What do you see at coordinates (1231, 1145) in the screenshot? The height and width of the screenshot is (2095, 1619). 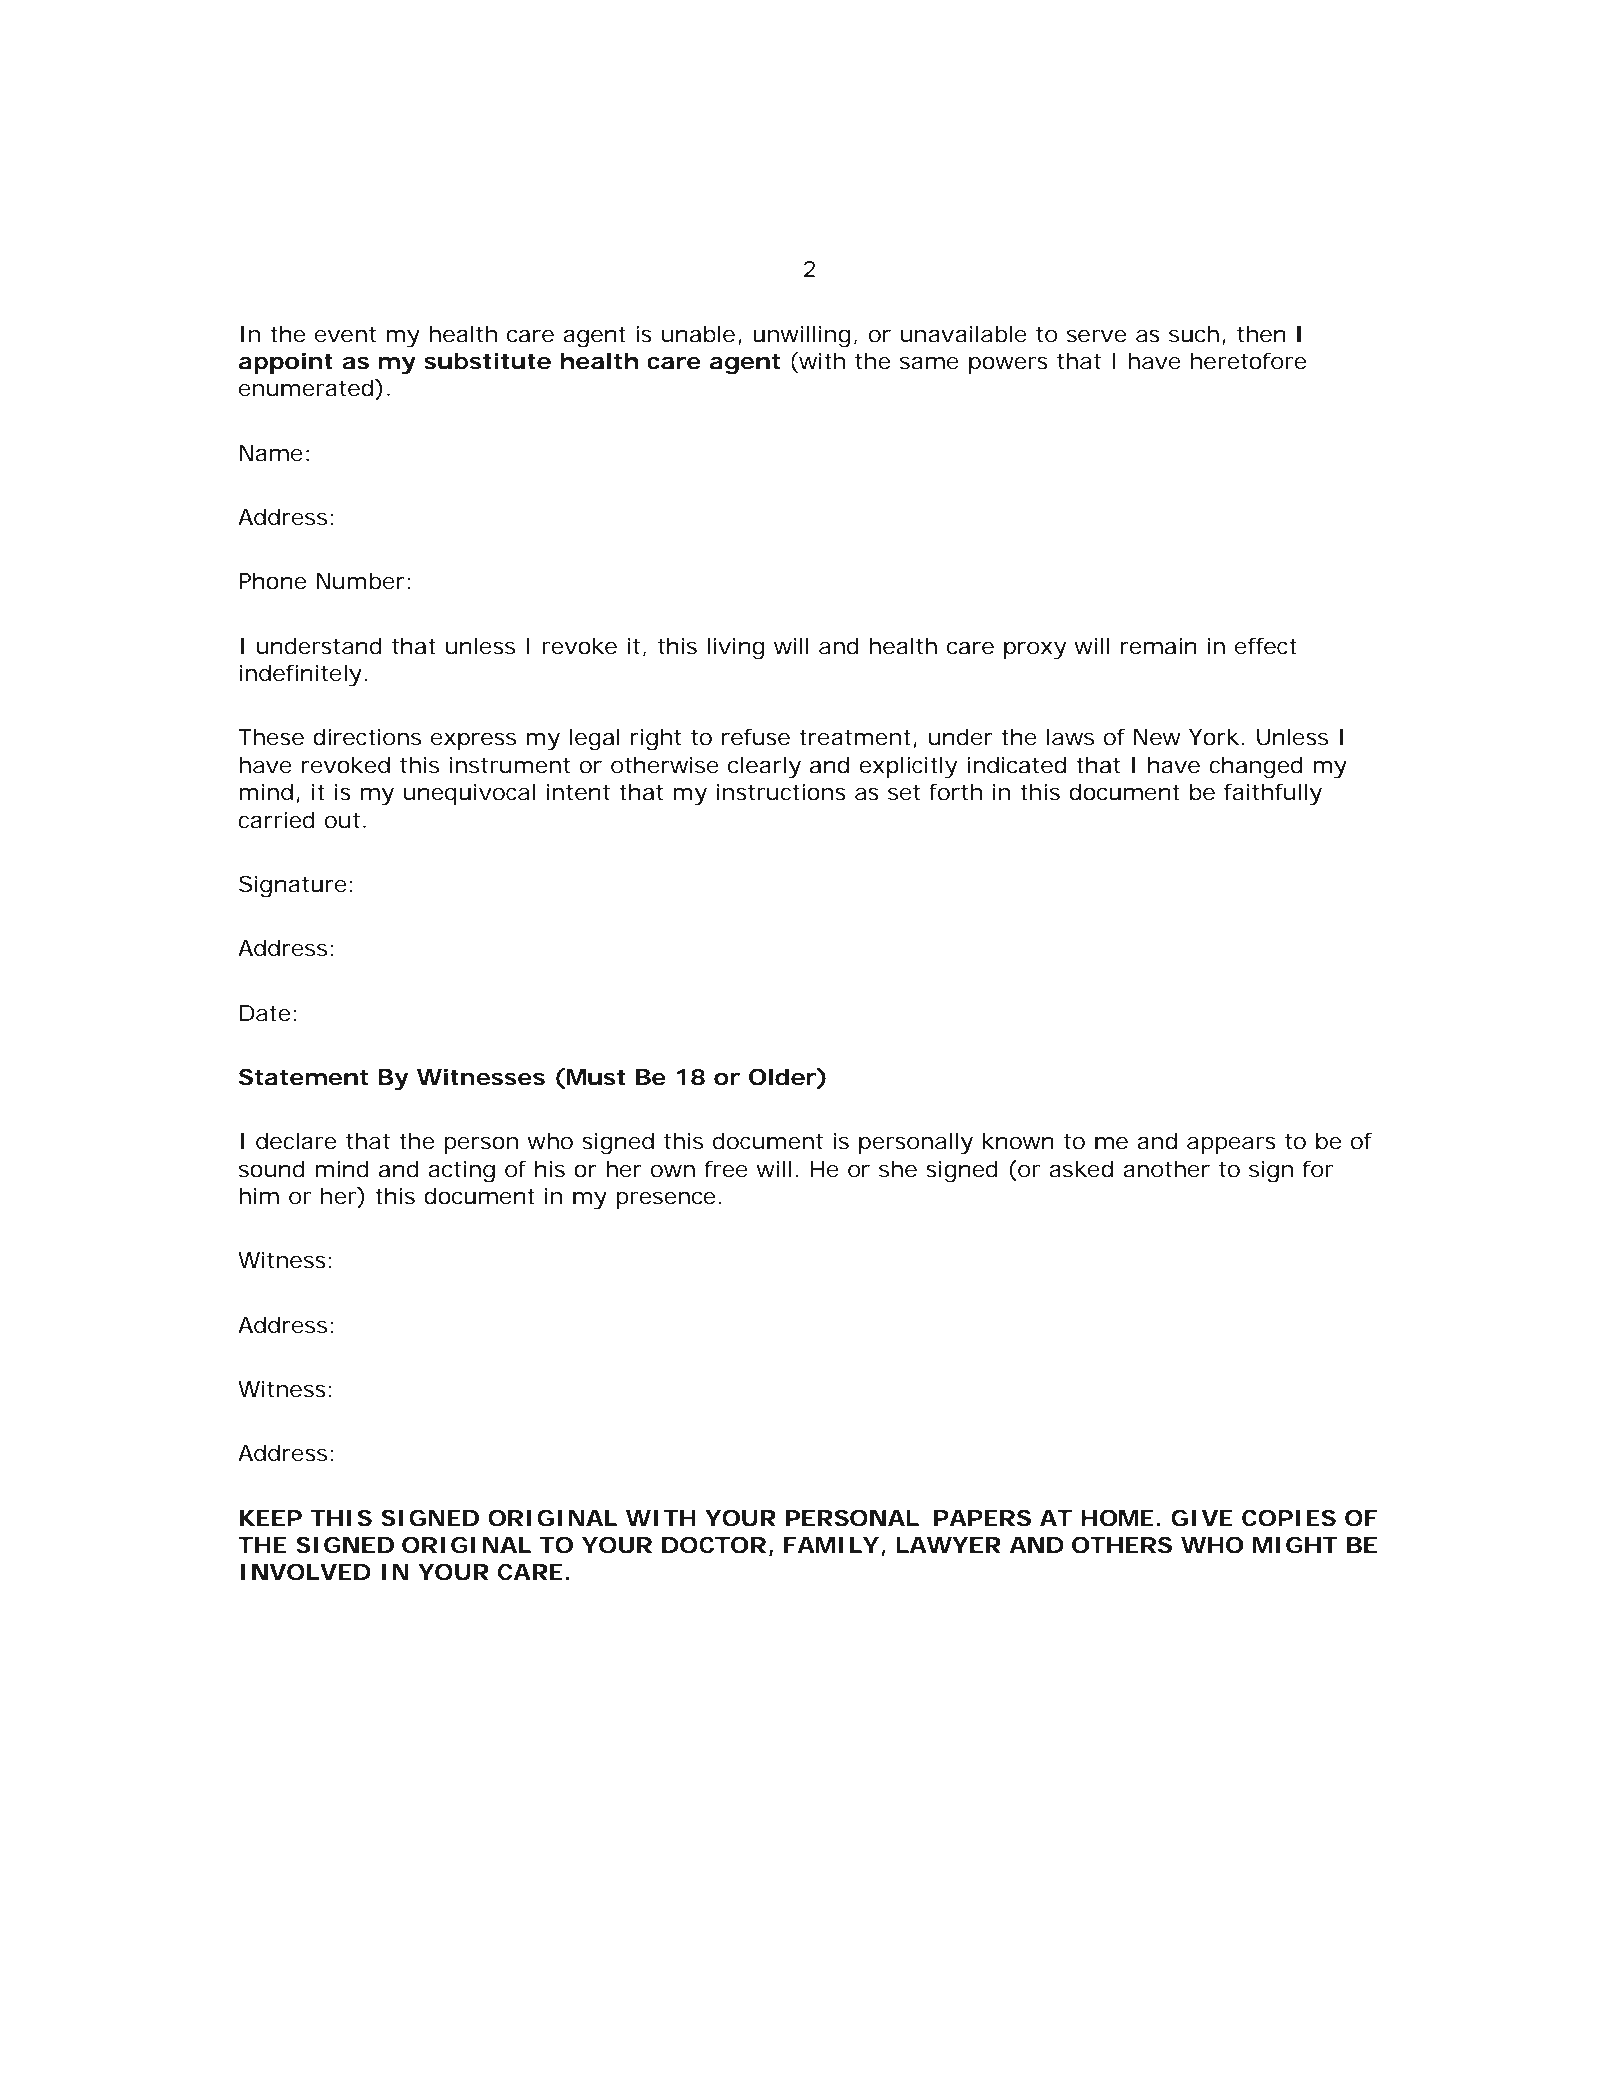 I see `appears` at bounding box center [1231, 1145].
